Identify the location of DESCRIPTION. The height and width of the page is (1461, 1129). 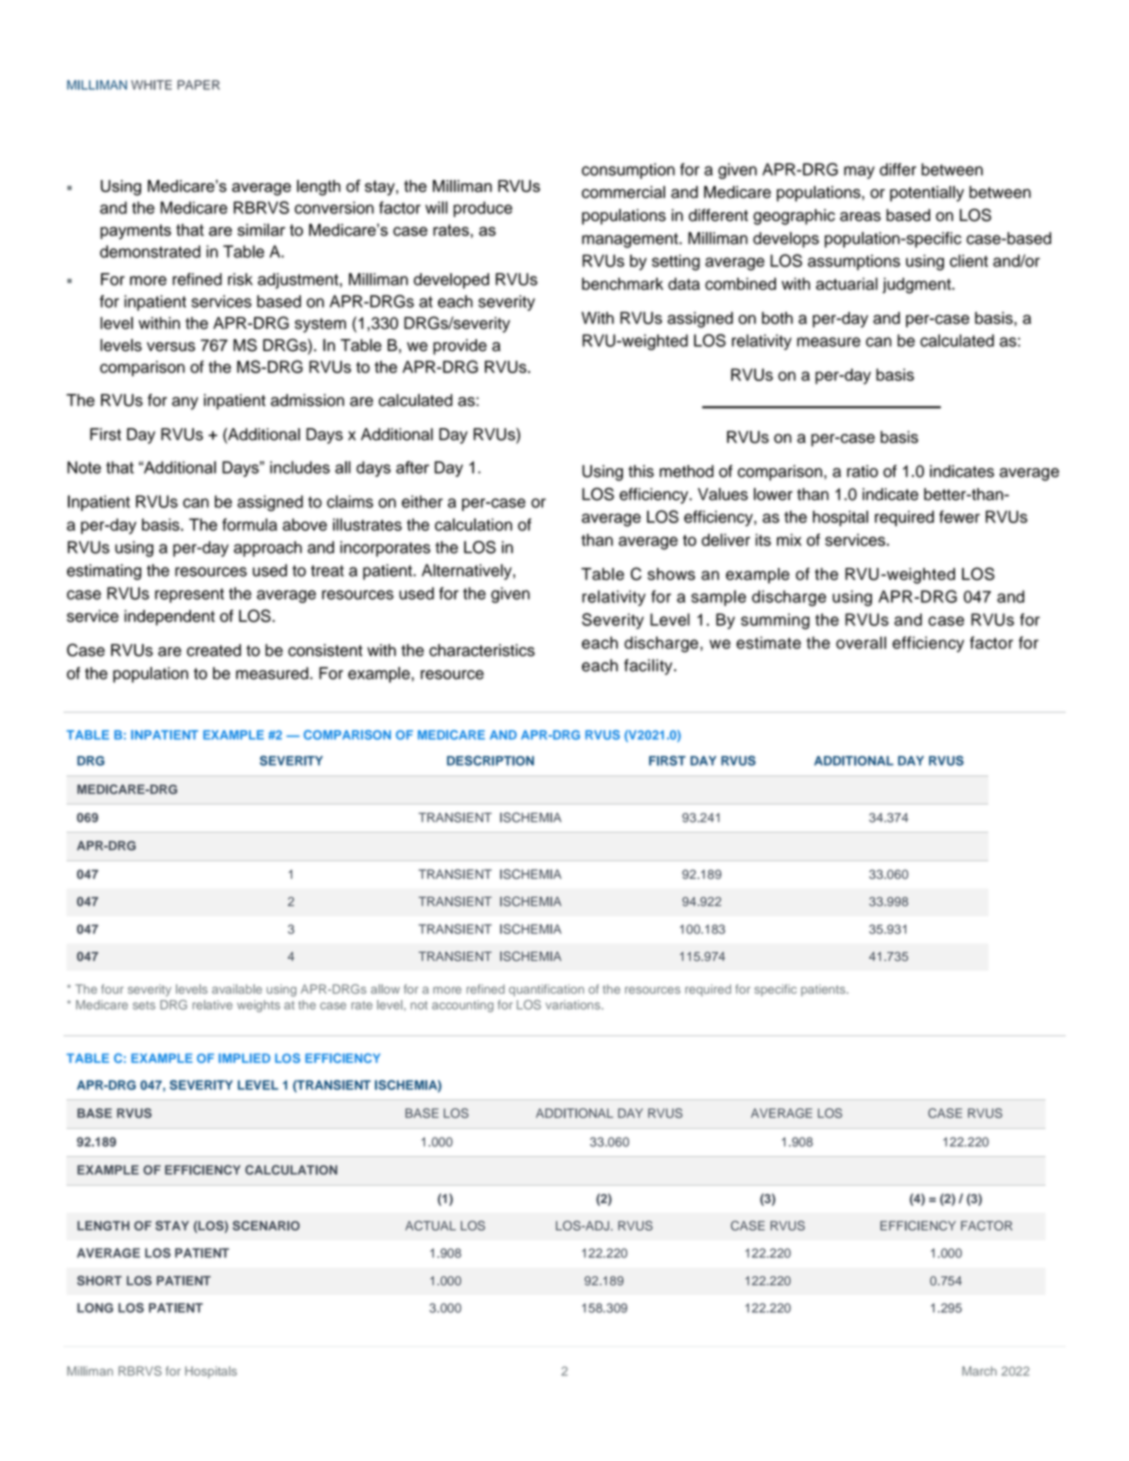
(490, 761).
